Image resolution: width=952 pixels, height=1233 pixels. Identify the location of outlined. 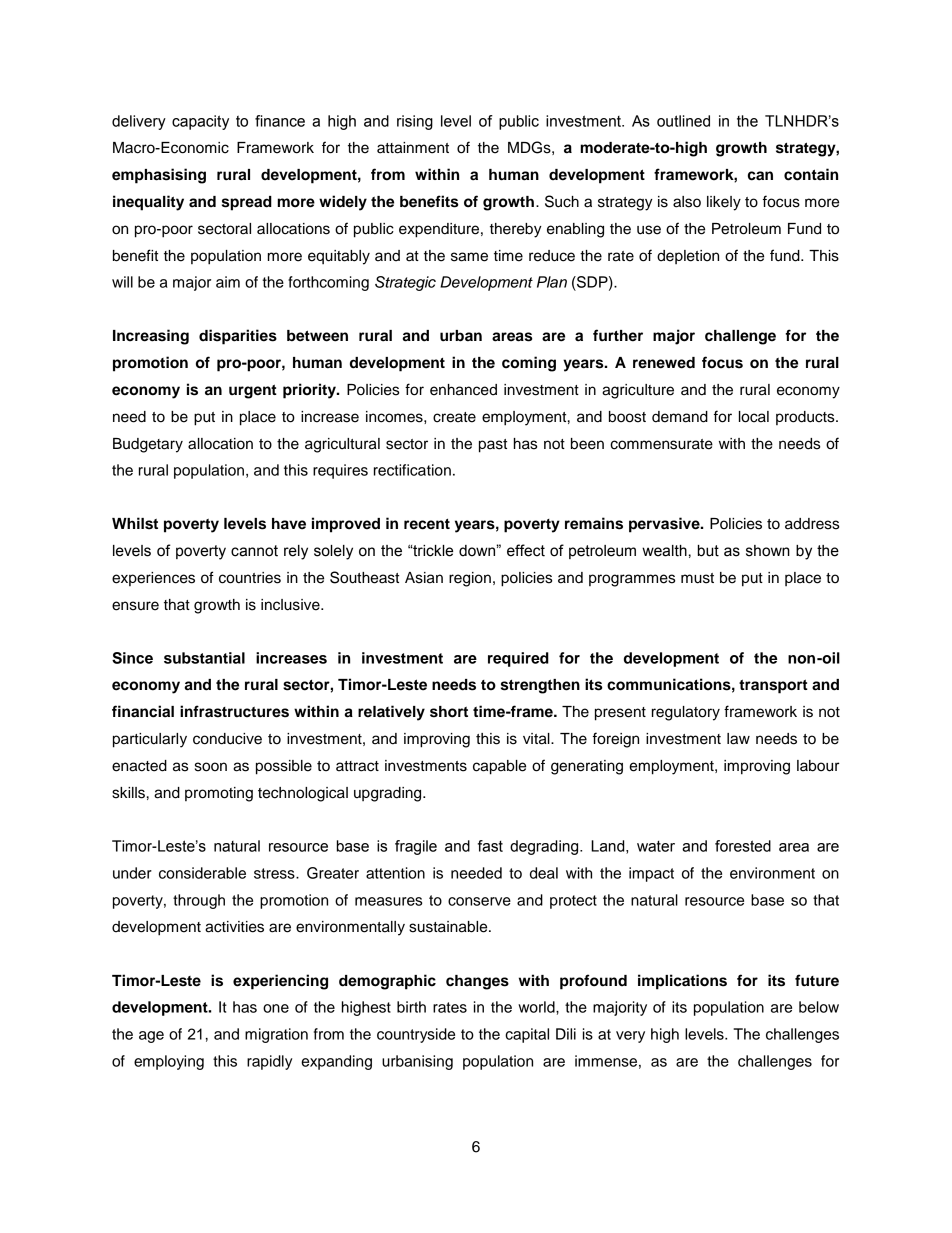
(683, 121).
